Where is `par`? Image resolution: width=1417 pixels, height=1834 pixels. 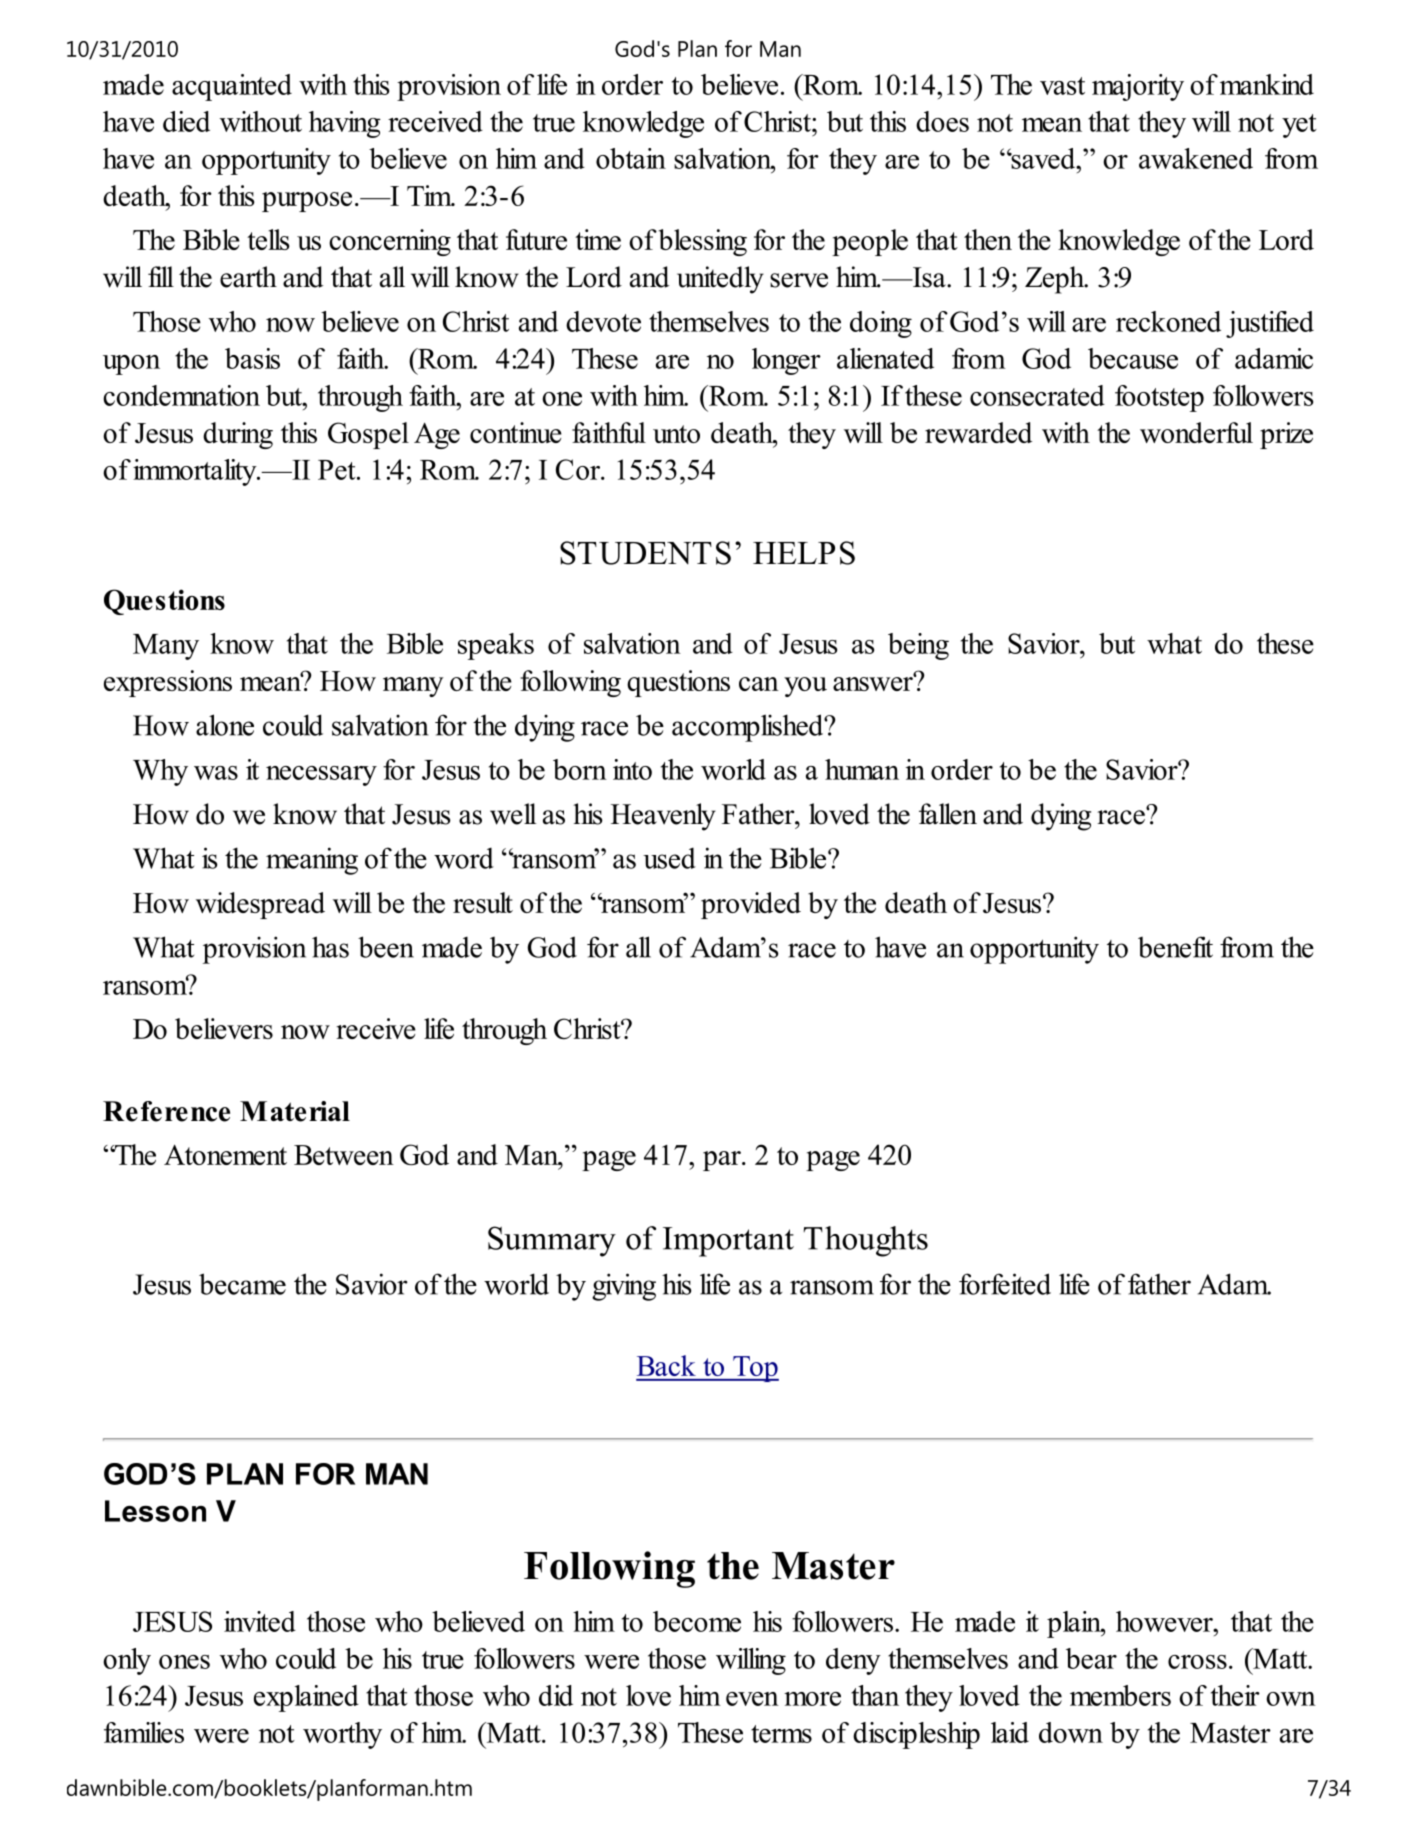
par is located at coordinates (723, 1161).
